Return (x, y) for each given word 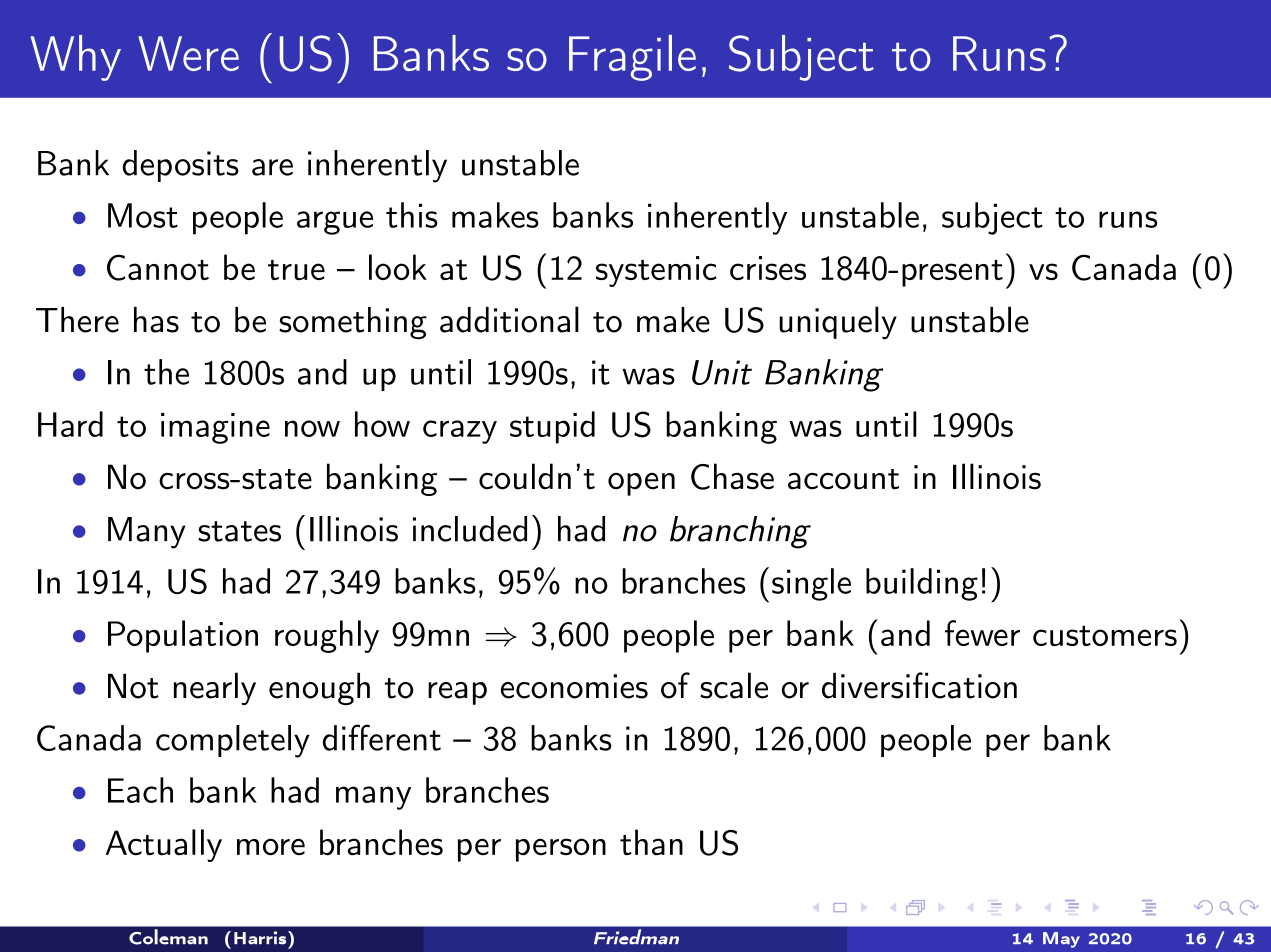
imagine (215, 428)
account (843, 479)
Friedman (636, 936)
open (641, 484)
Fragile (632, 58)
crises (768, 268)
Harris (261, 938)
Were (188, 53)
